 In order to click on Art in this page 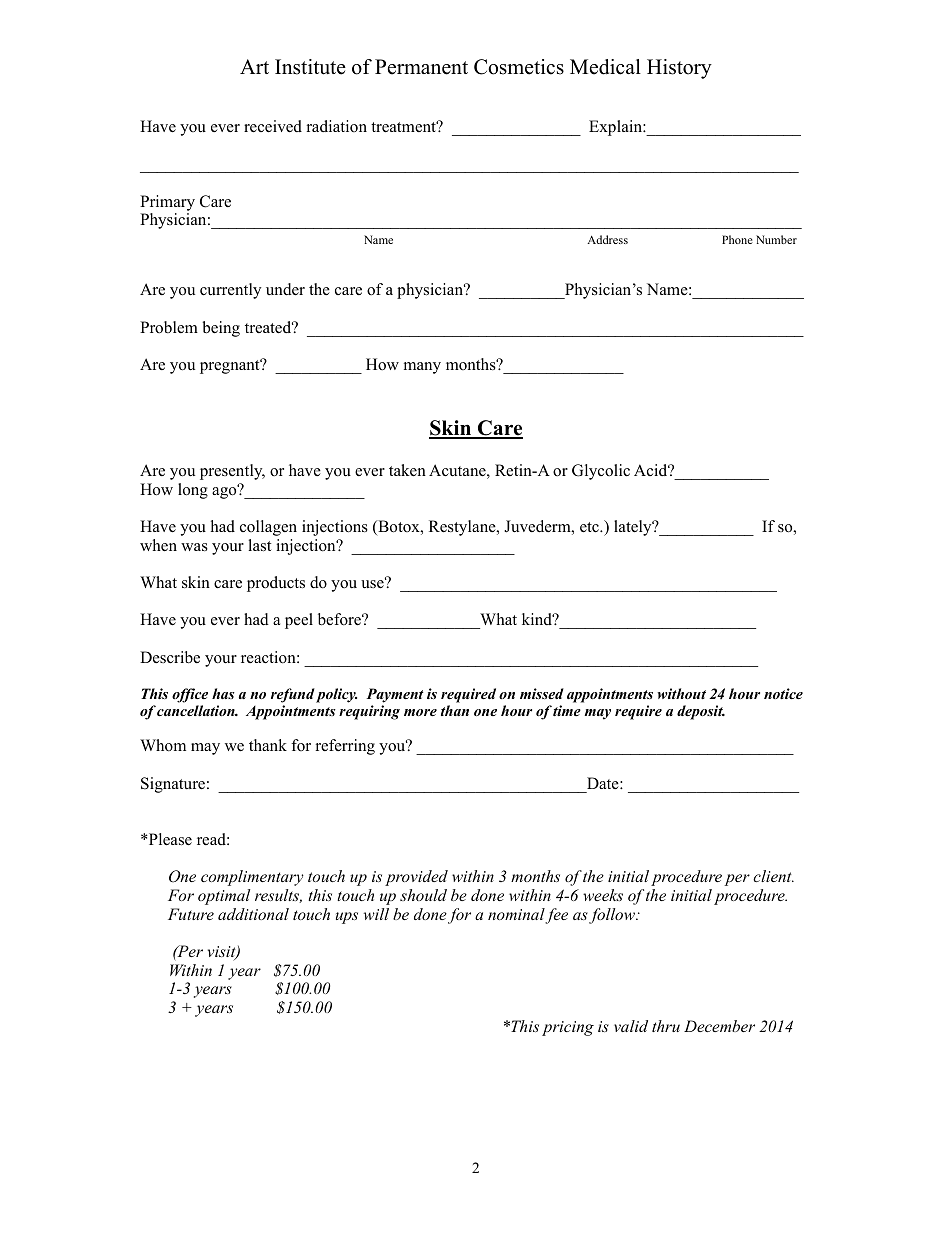, I will do `click(254, 66)`.
